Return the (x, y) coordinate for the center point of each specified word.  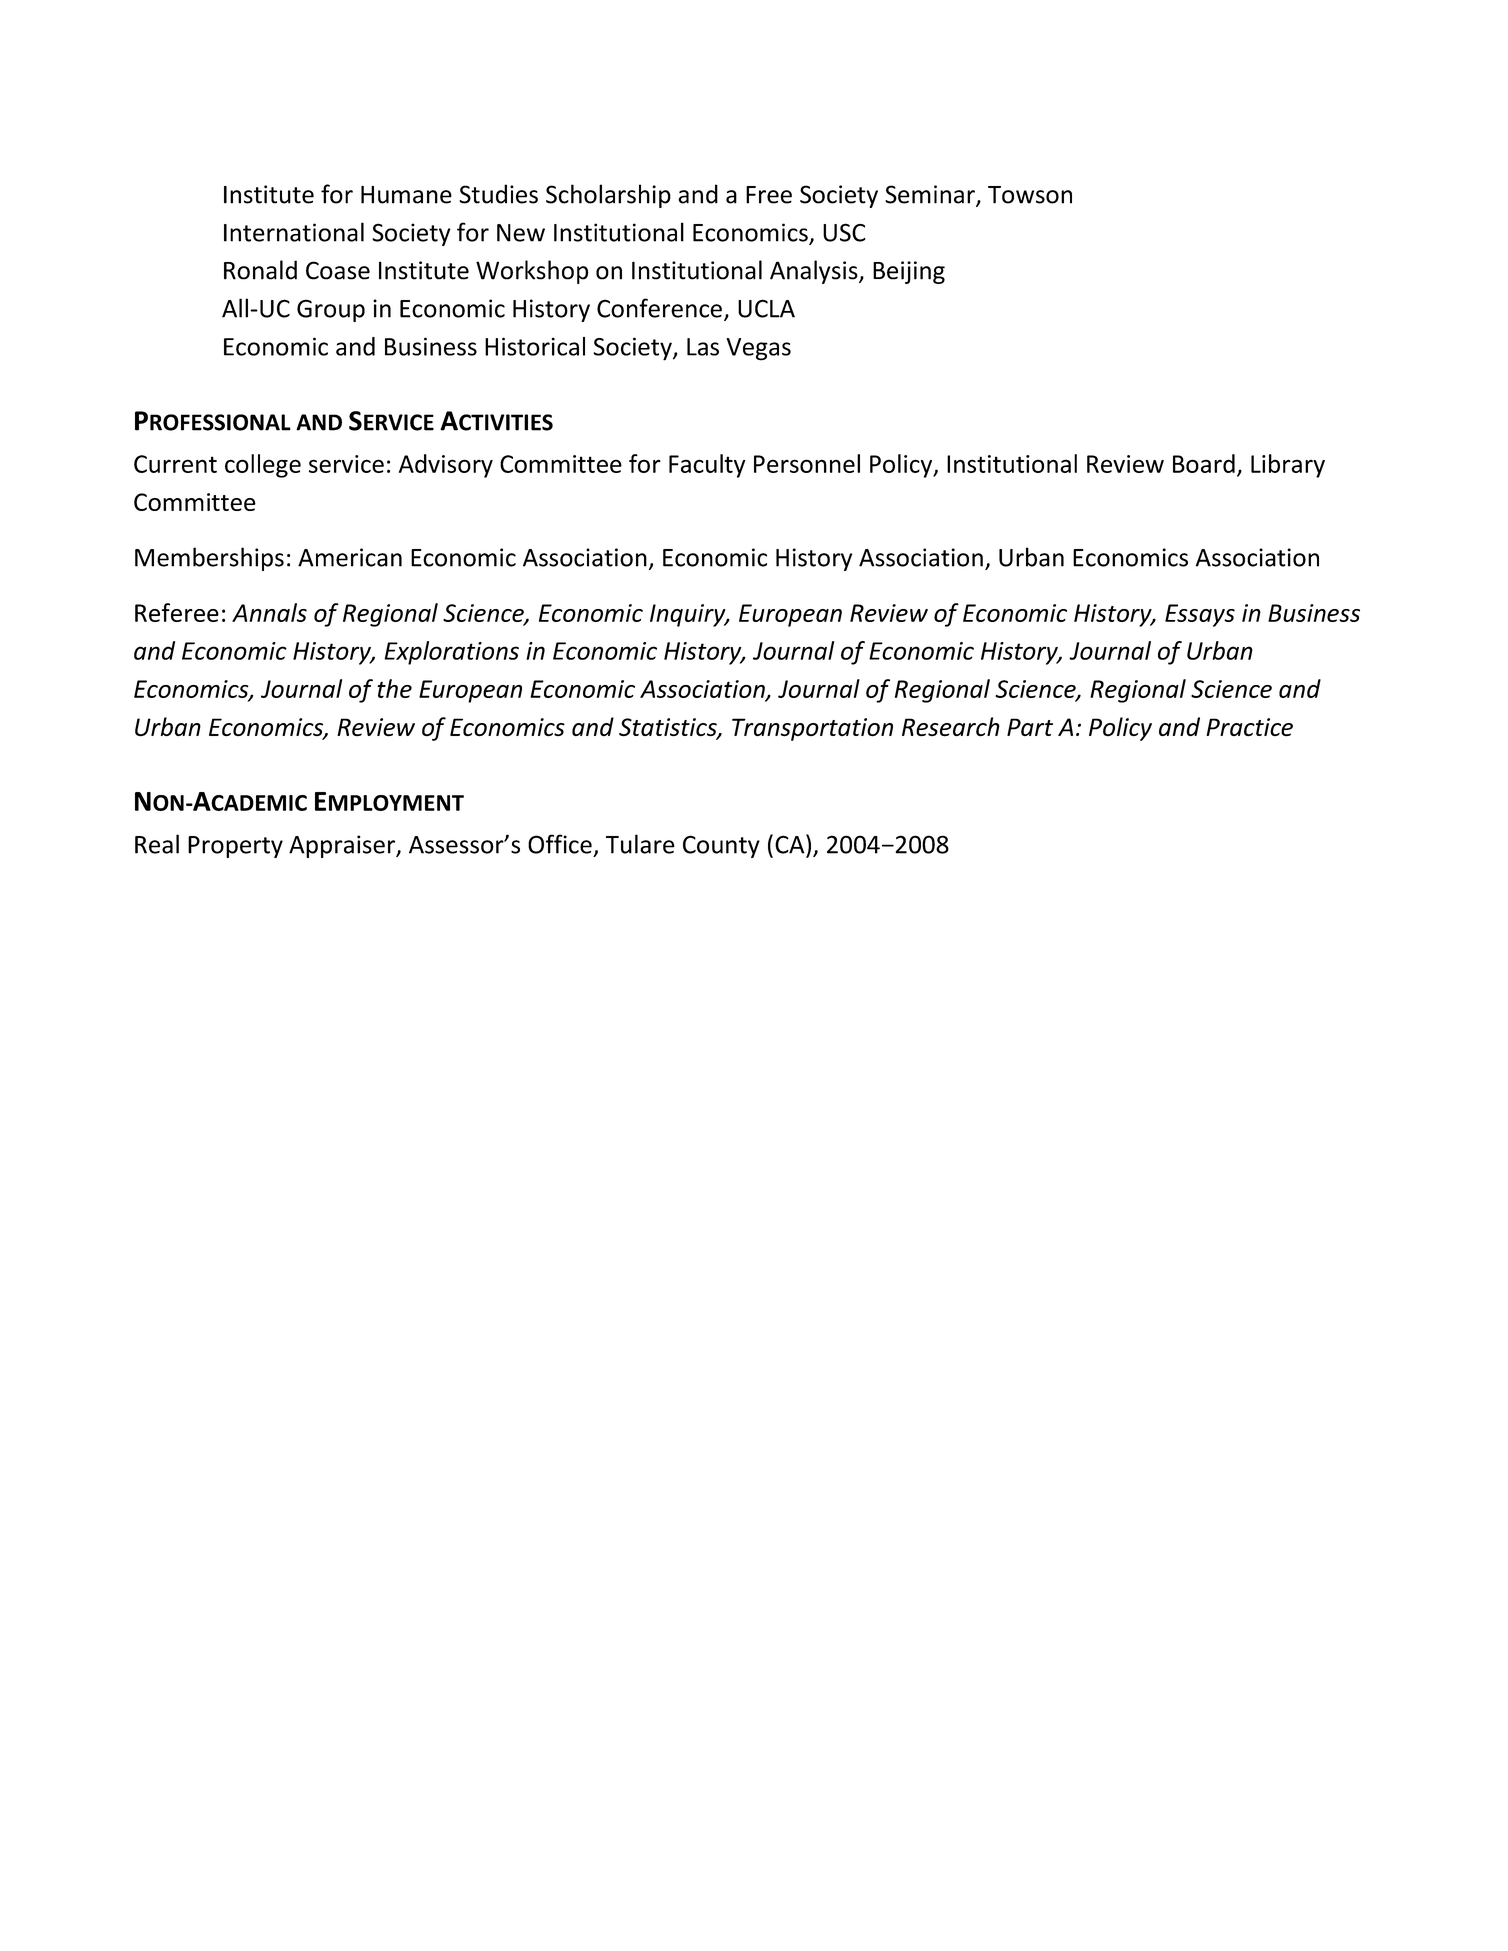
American (350, 557)
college (263, 466)
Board (1204, 463)
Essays (1200, 615)
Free (769, 195)
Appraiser (343, 846)
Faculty (707, 466)
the (394, 688)
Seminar (931, 195)
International (294, 232)
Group (331, 310)
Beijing (909, 272)
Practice (1249, 727)
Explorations (451, 653)
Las (703, 347)
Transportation (812, 729)
